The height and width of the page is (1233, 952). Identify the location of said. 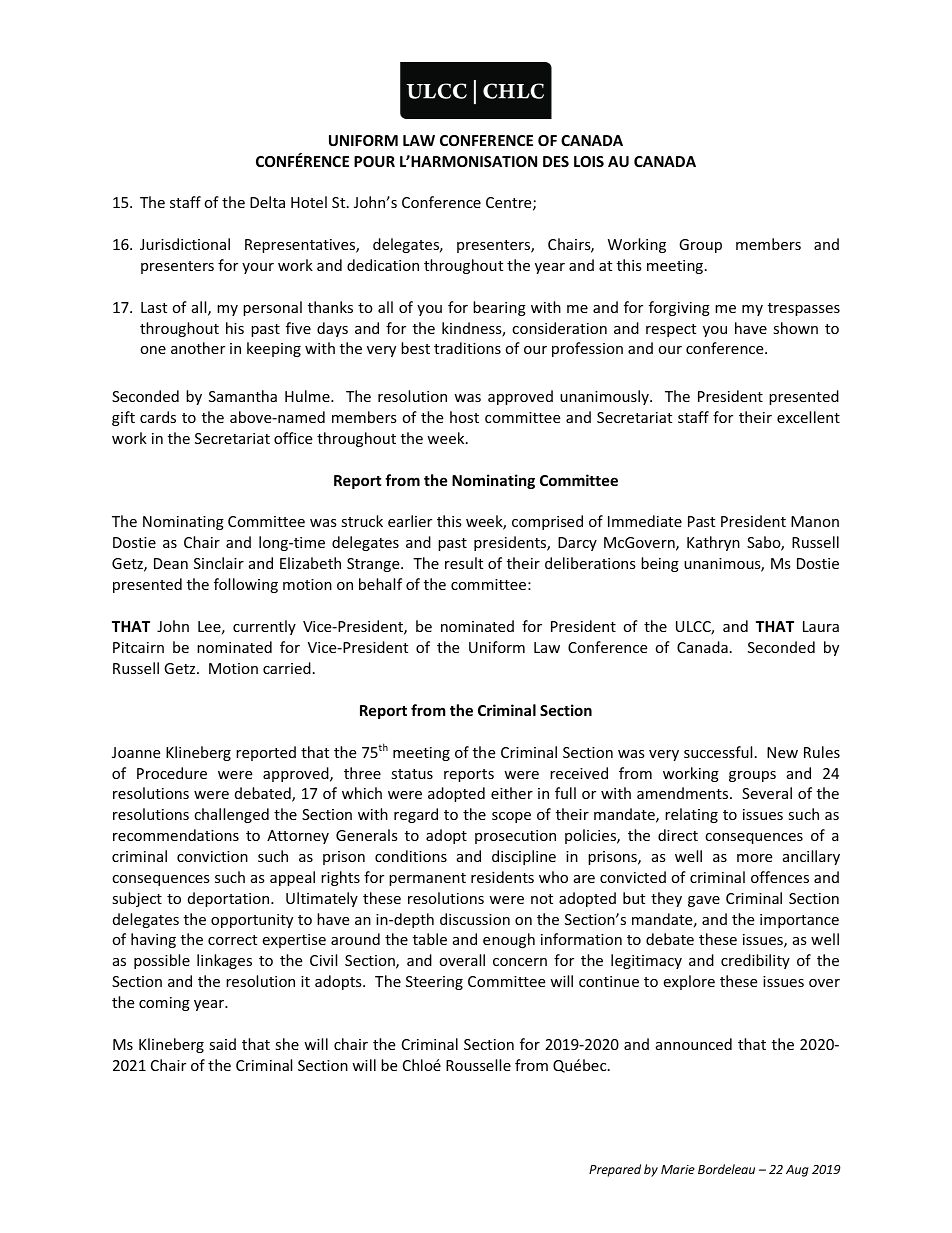
(222, 1044).
